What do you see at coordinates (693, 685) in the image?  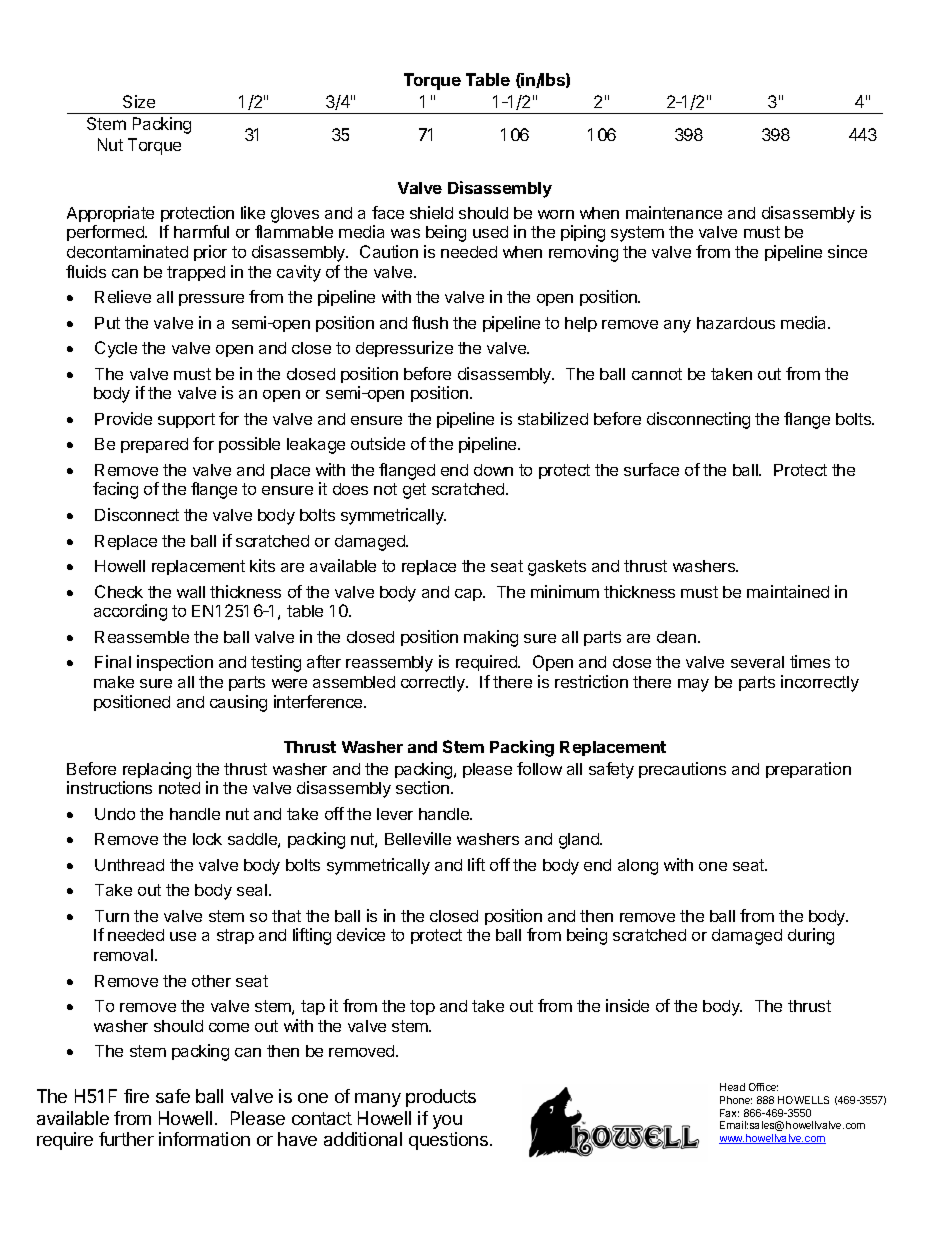 I see `may` at bounding box center [693, 685].
